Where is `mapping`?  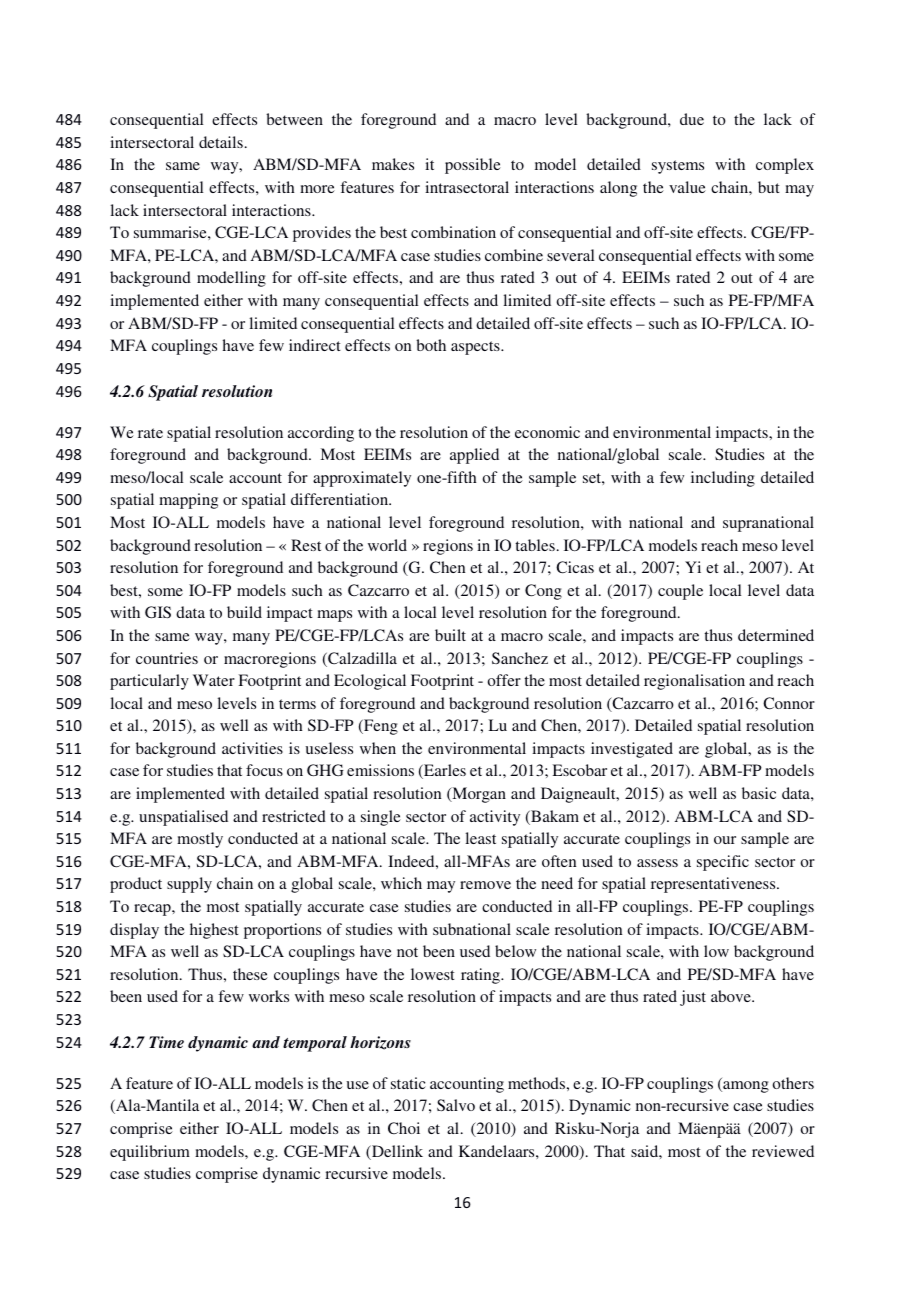
mapping is located at coordinates (188, 501).
